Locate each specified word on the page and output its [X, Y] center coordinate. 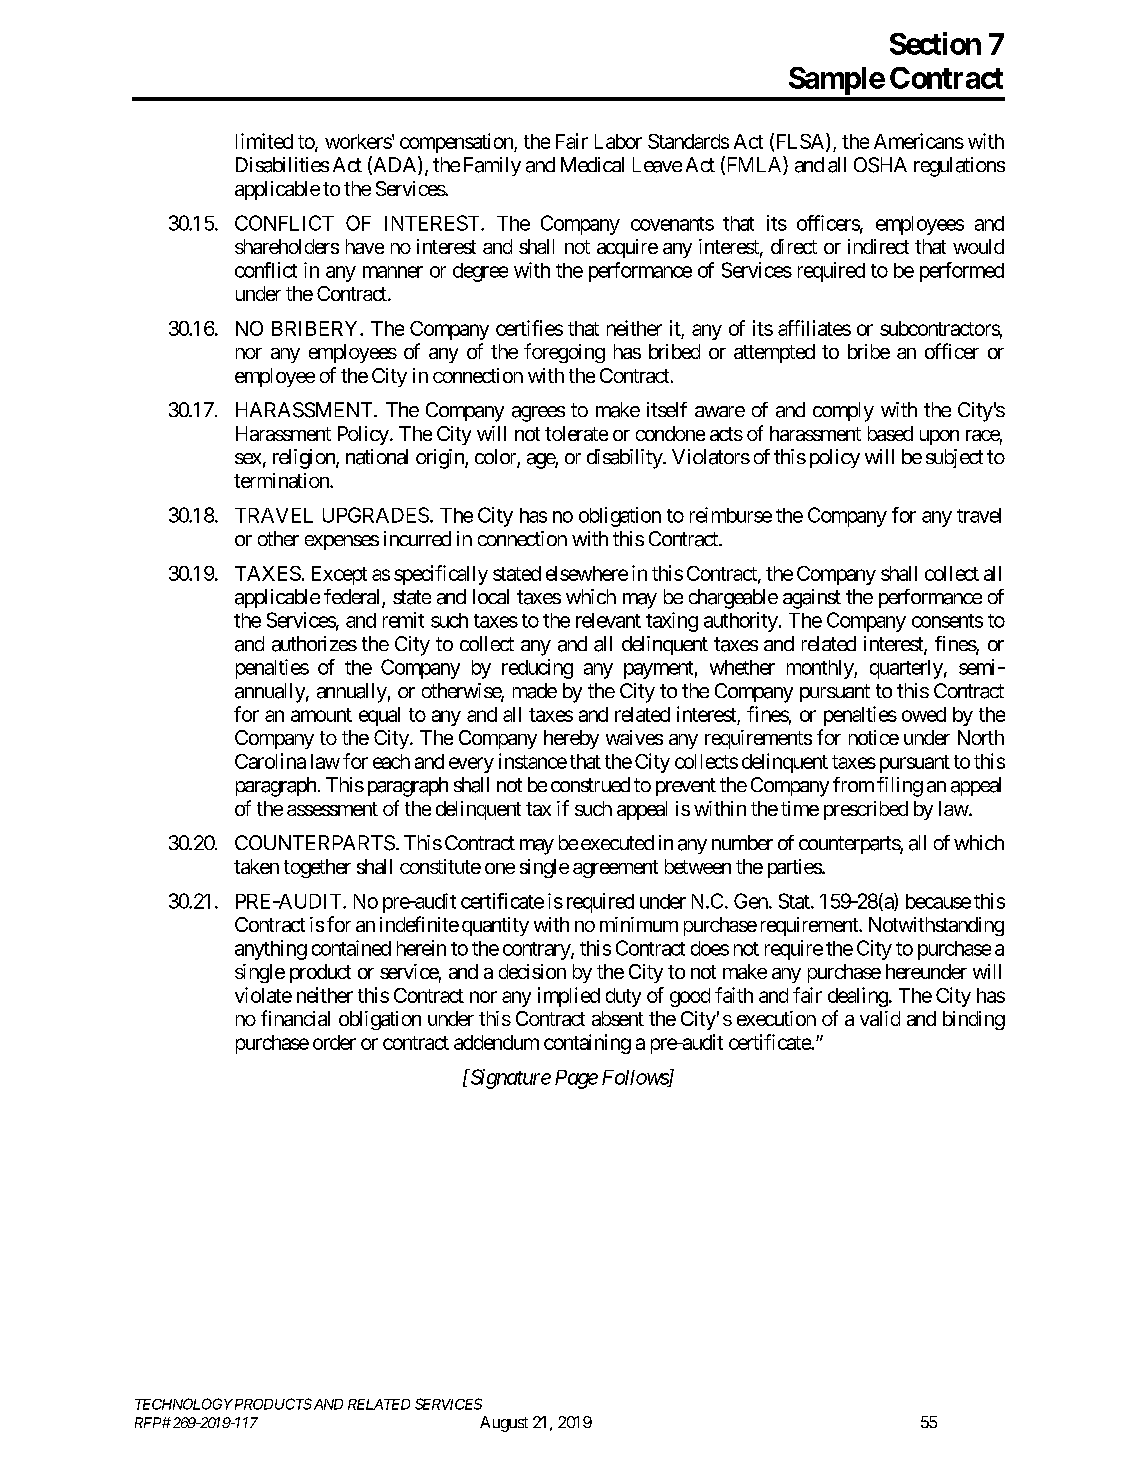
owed [924, 714]
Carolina [270, 761]
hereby [571, 739]
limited [264, 141]
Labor [618, 141]
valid [880, 1018]
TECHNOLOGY [184, 1404]
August [504, 1424]
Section [935, 43]
